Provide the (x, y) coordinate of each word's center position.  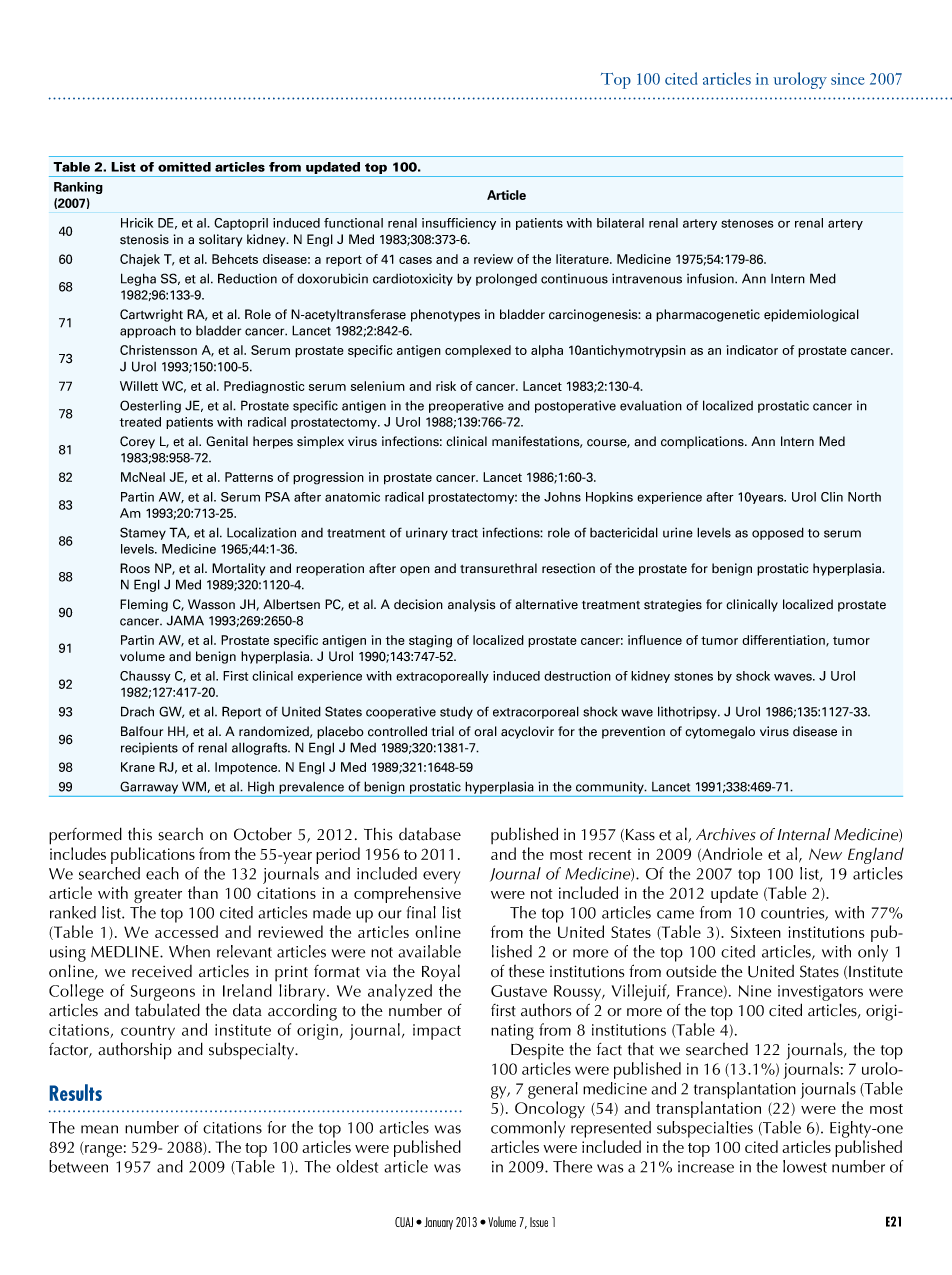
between (78, 1166)
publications (153, 855)
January (438, 1223)
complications (703, 442)
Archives (726, 834)
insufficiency (459, 224)
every (441, 877)
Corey (137, 442)
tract (464, 533)
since (847, 79)
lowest (805, 1166)
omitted (184, 167)
